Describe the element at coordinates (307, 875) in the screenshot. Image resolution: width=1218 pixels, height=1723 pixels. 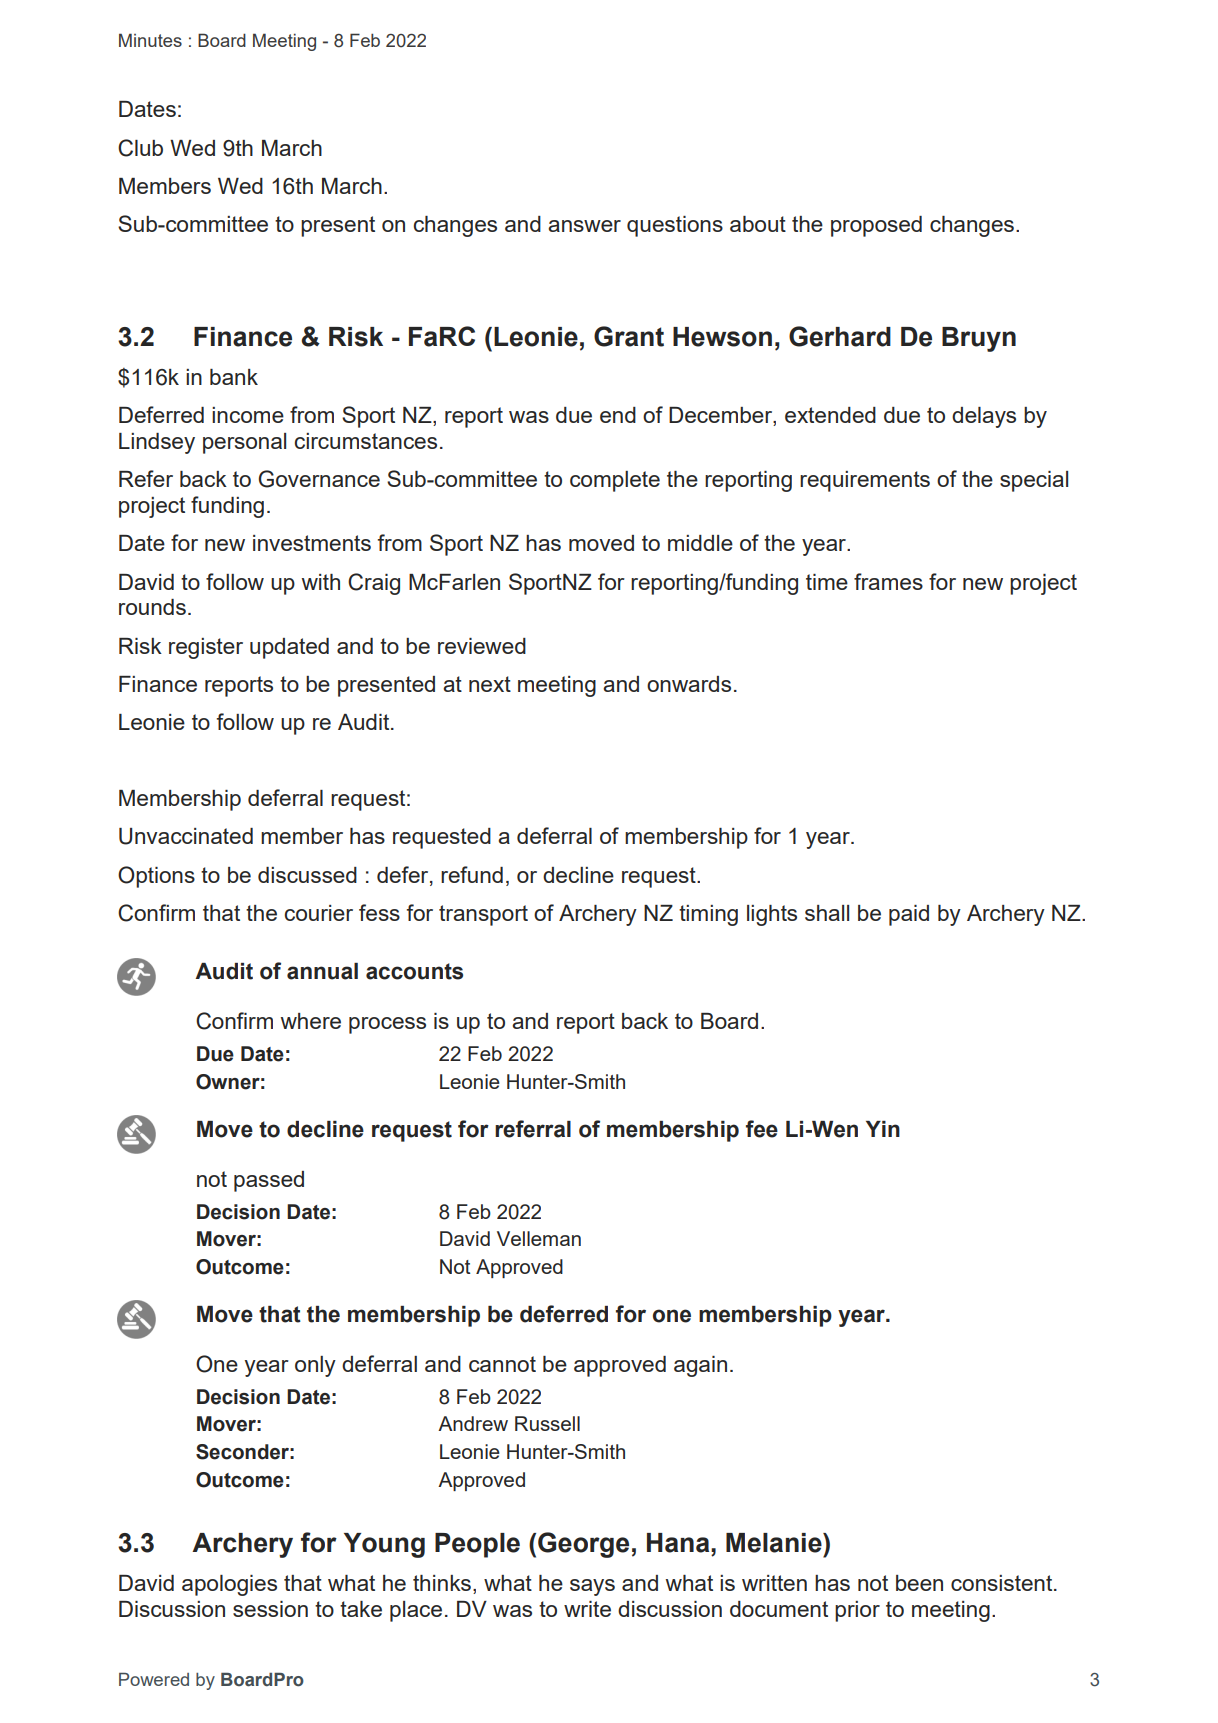
I see `discussed` at that location.
